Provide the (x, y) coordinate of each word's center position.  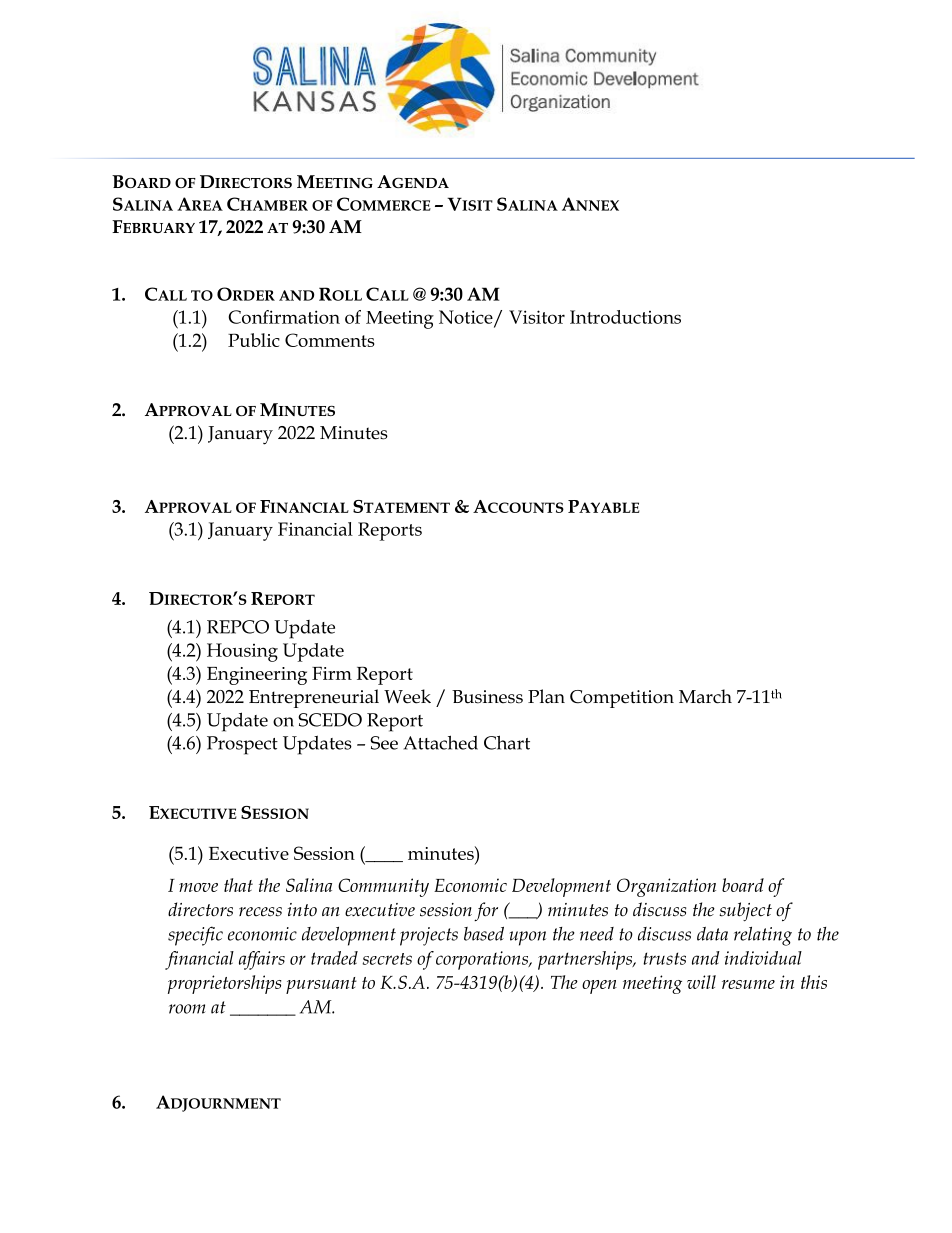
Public (254, 340)
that (238, 885)
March (705, 696)
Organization (666, 887)
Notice (467, 318)
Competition (622, 699)
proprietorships (224, 984)
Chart (507, 742)
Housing (242, 652)
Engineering (257, 676)
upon (528, 938)
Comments (330, 340)
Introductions (625, 317)
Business (487, 697)
